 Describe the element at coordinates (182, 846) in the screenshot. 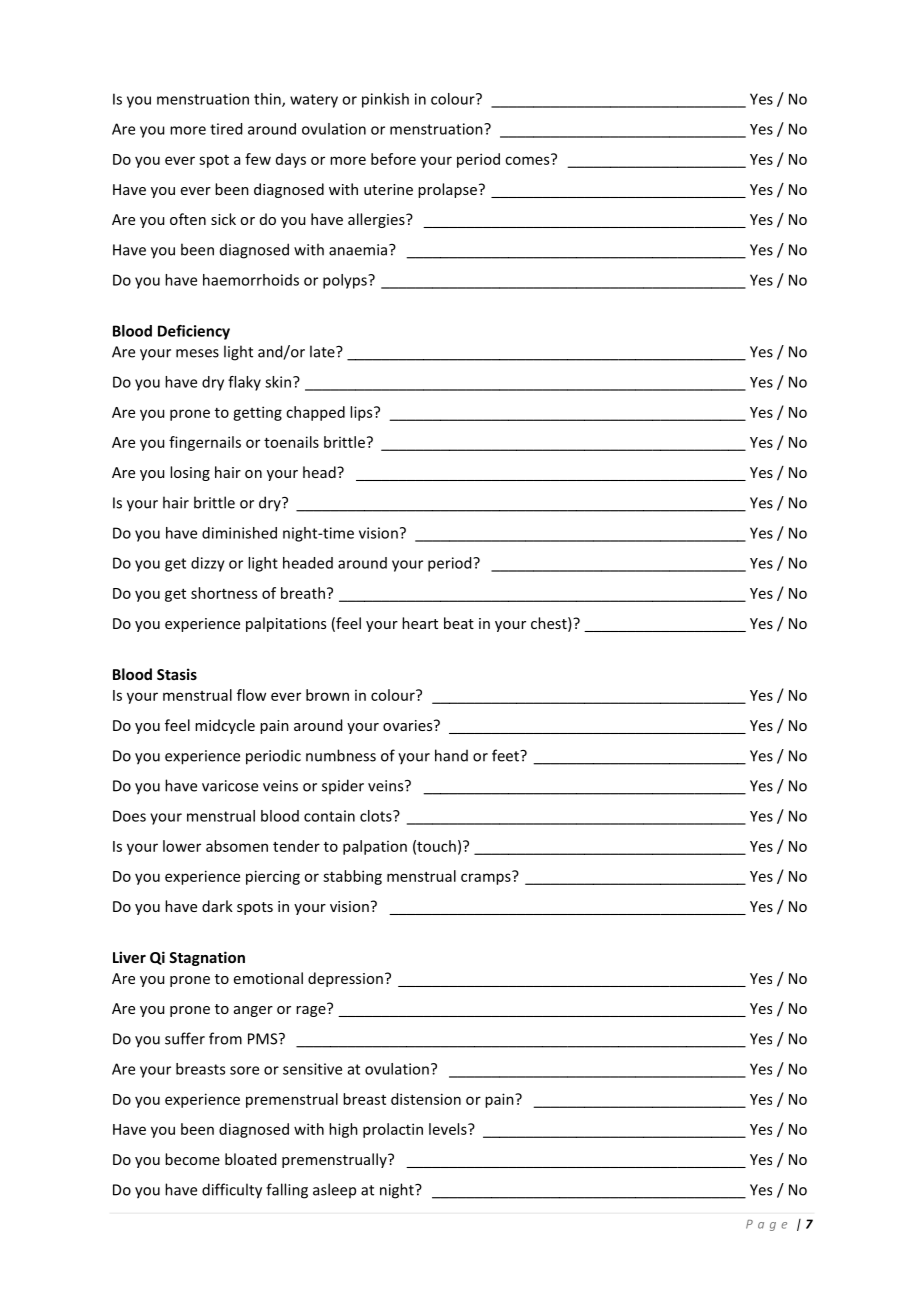

I see `lower` at that location.
